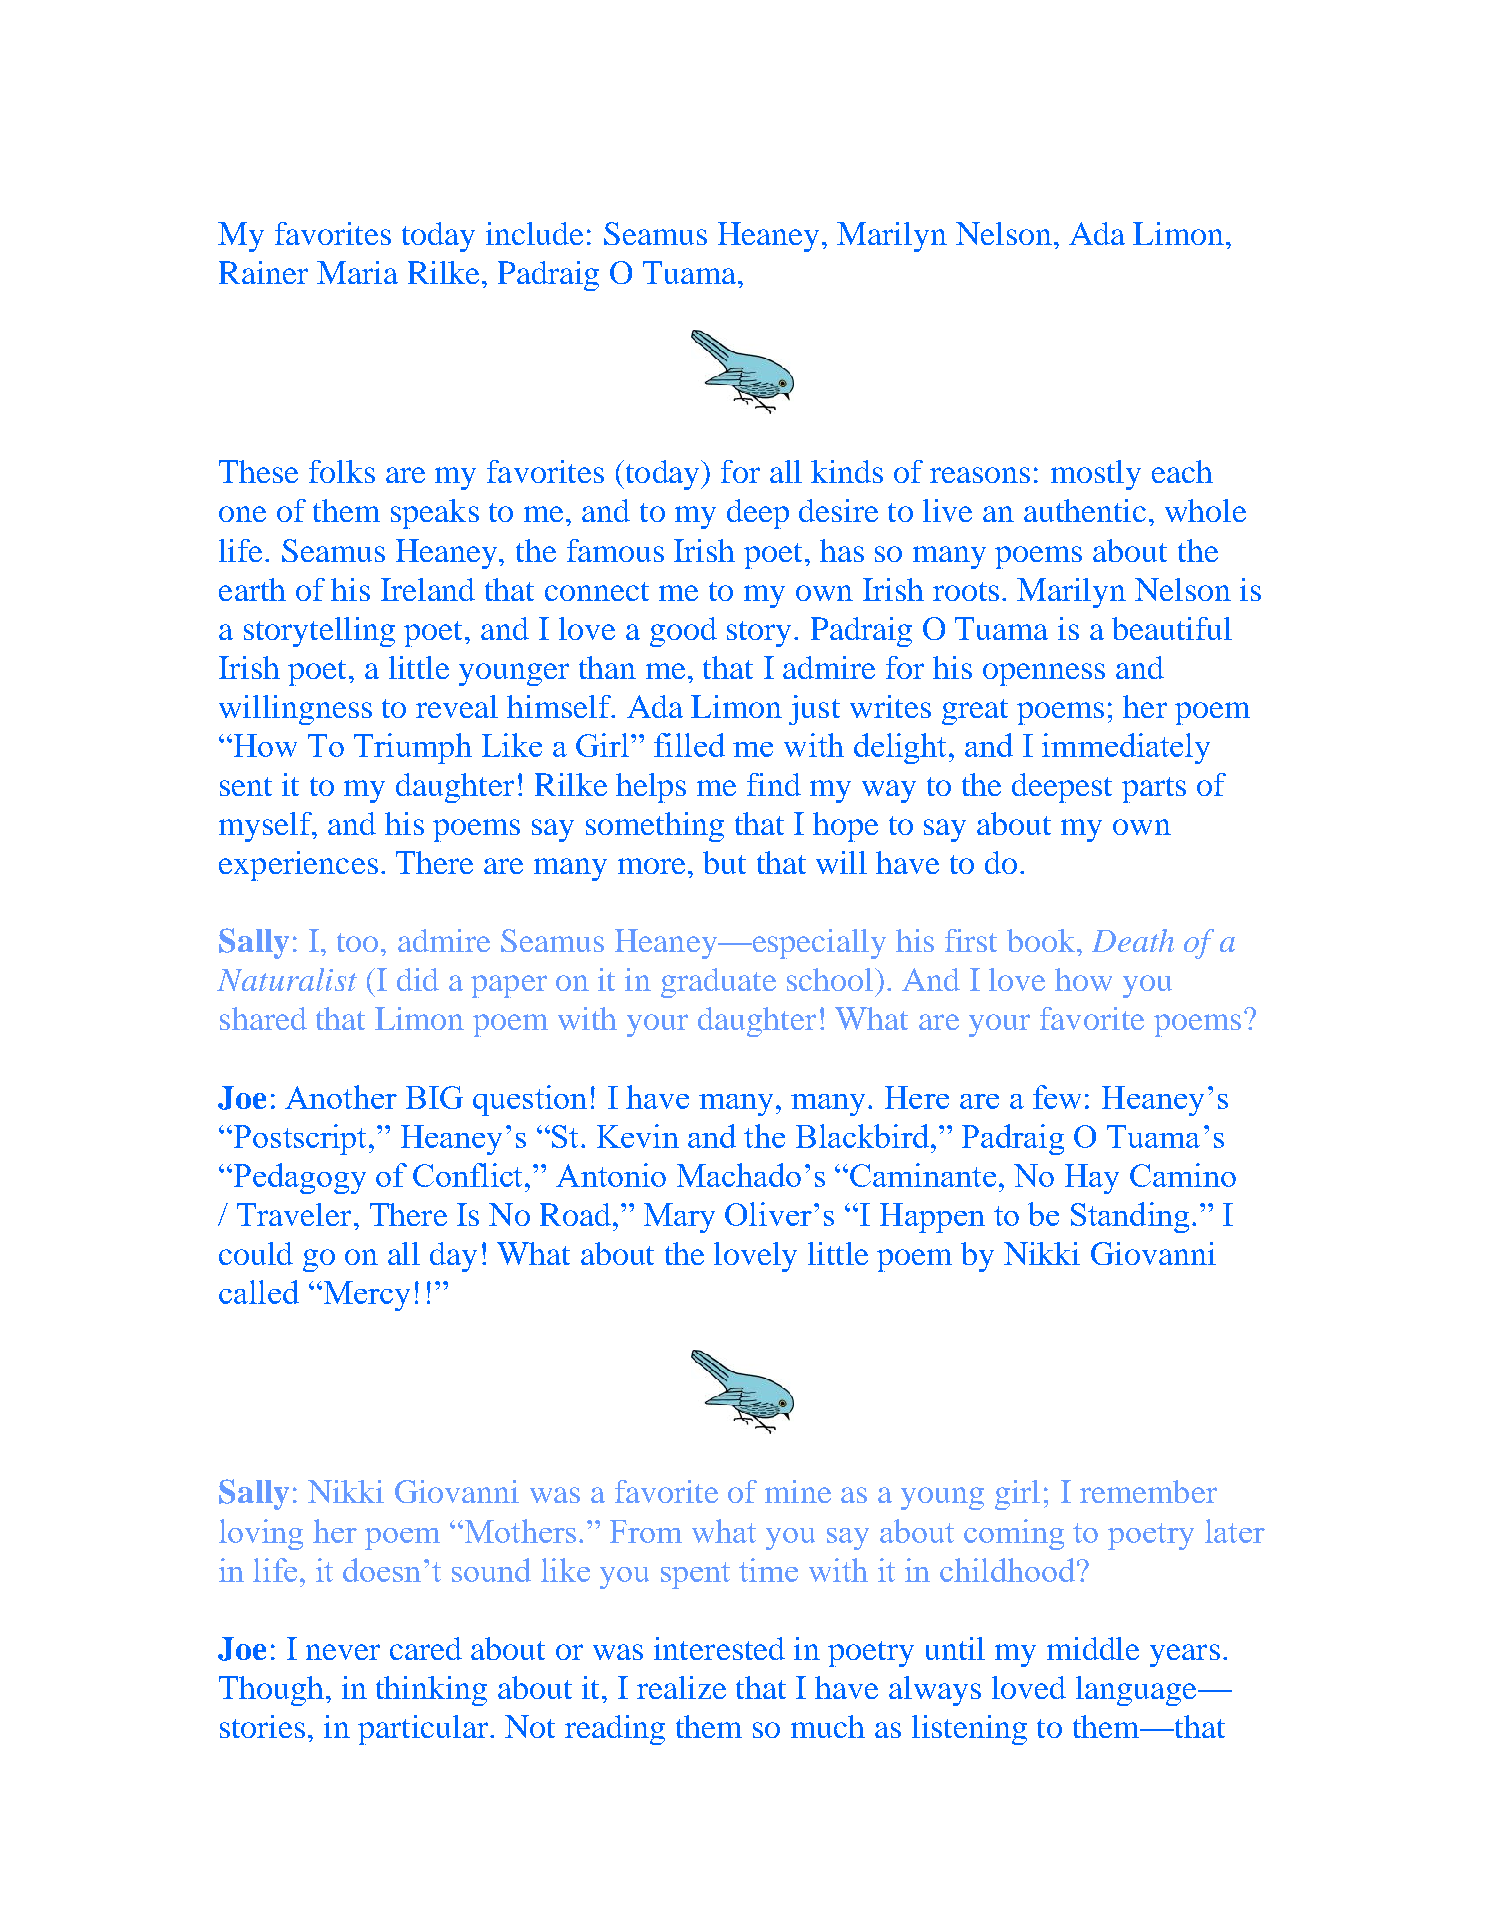  Describe the element at coordinates (718, 983) in the image. I see `graduate` at that location.
